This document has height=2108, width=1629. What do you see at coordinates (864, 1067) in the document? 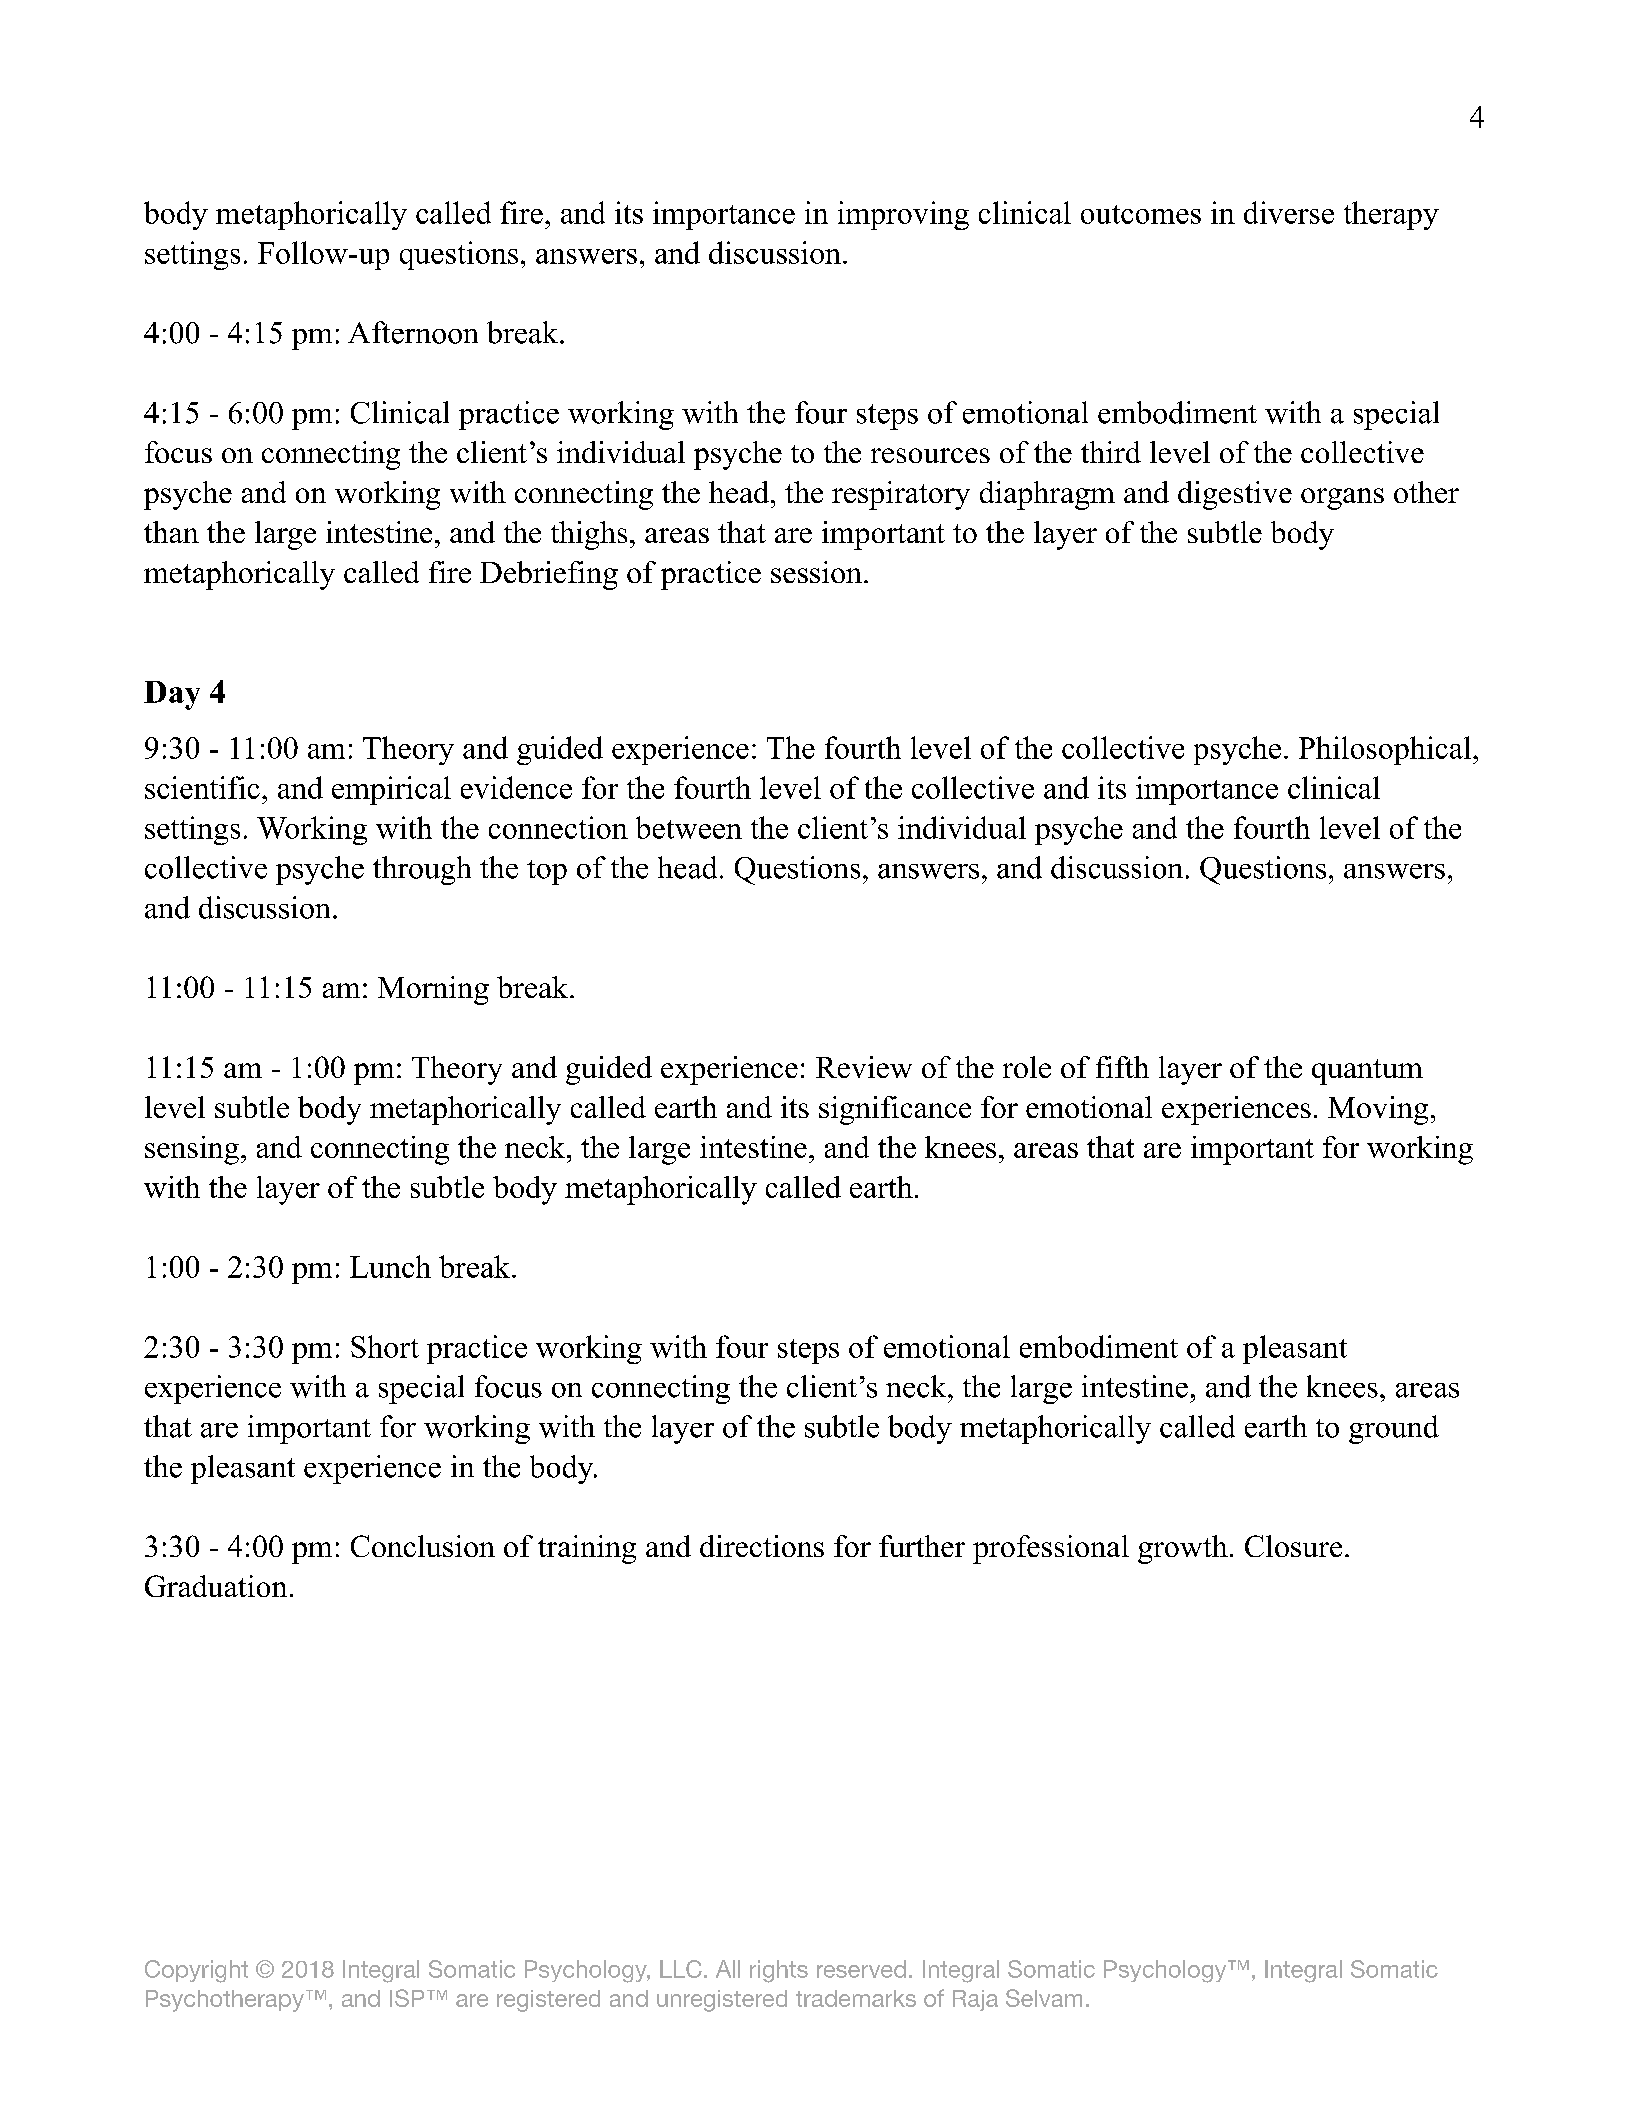
I see `Review` at bounding box center [864, 1067].
